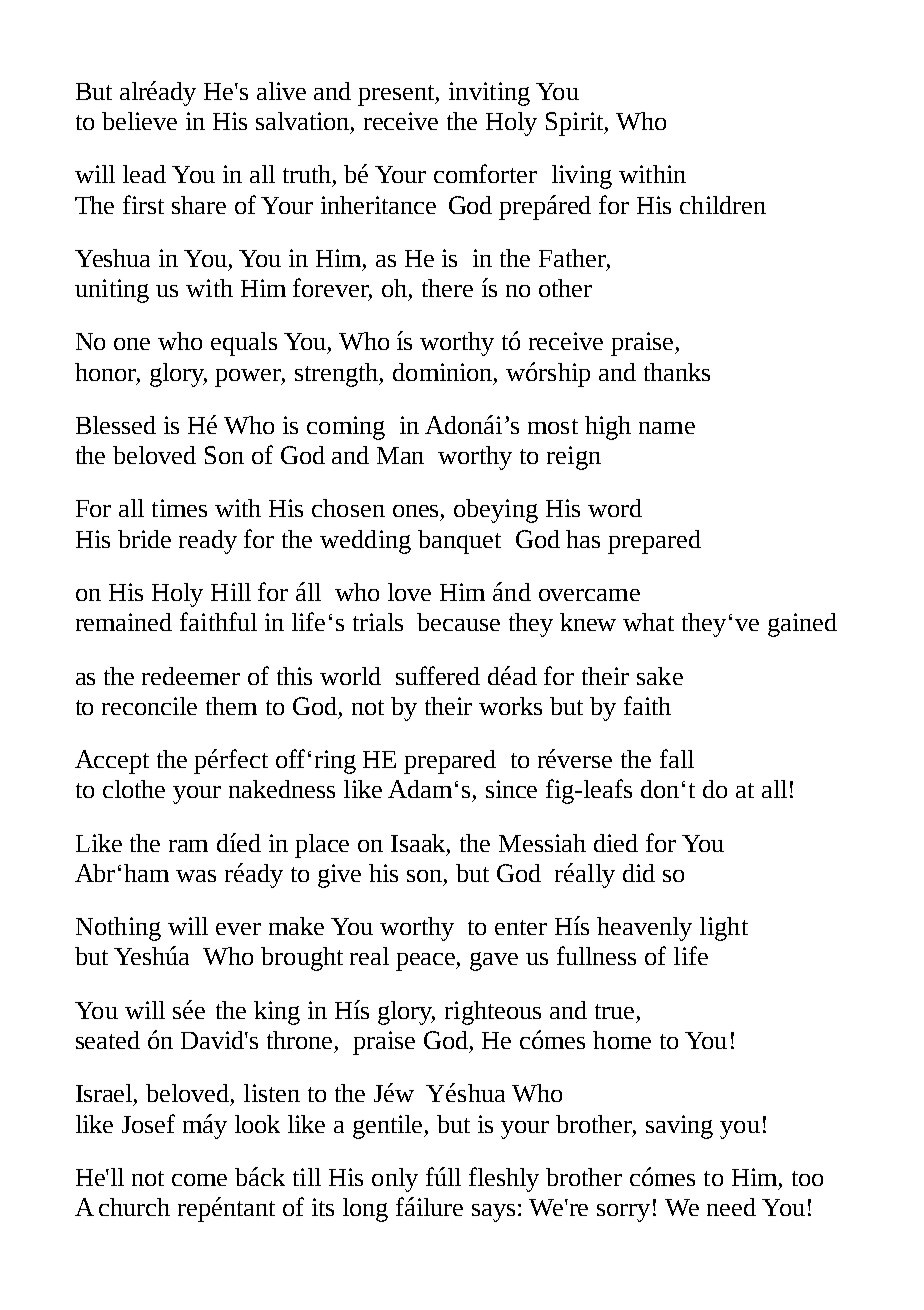 This image has height=1310, width=924. I want to click on come, so click(199, 1180).
